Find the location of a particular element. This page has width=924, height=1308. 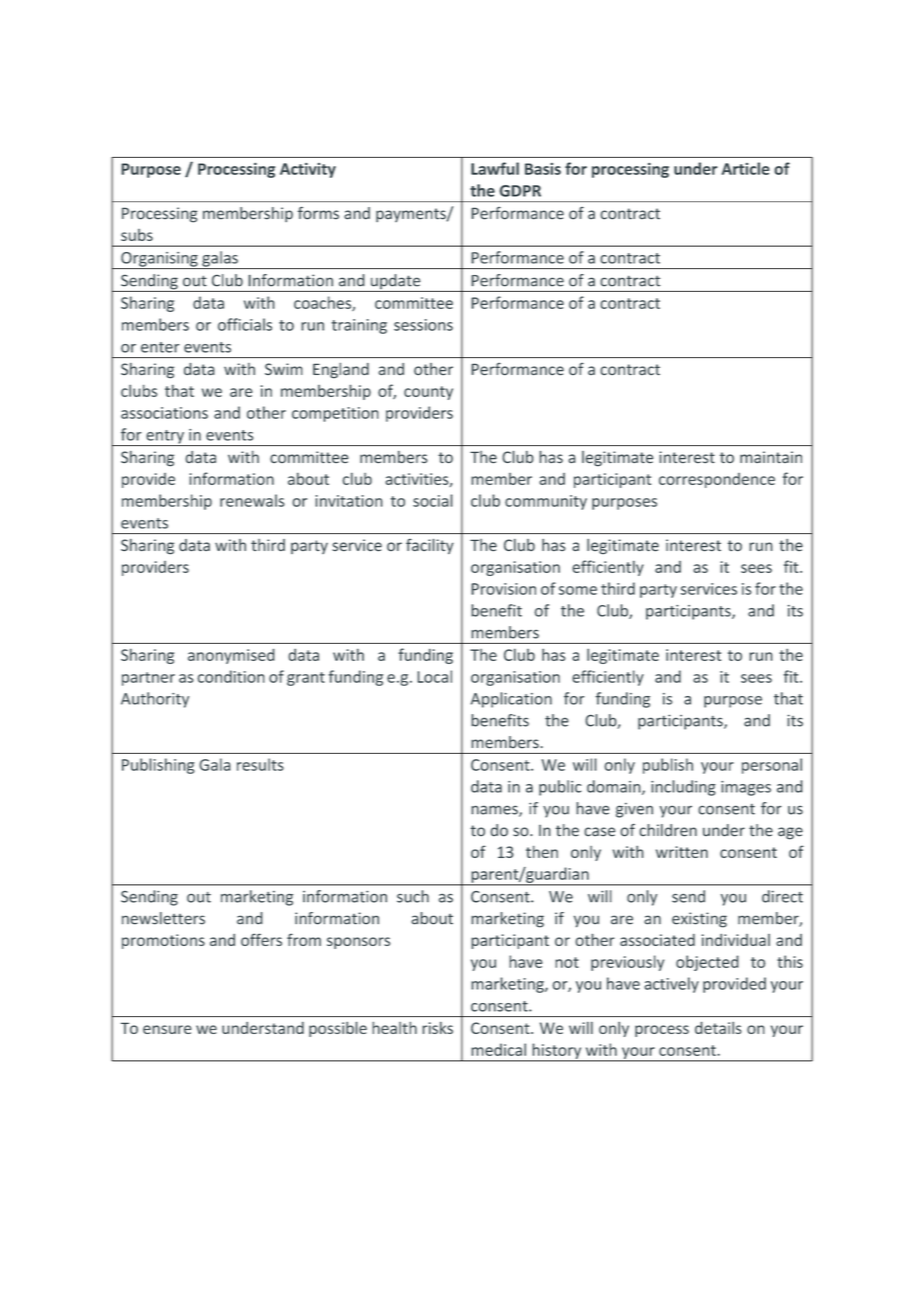

renewals is located at coordinates (252, 500).
